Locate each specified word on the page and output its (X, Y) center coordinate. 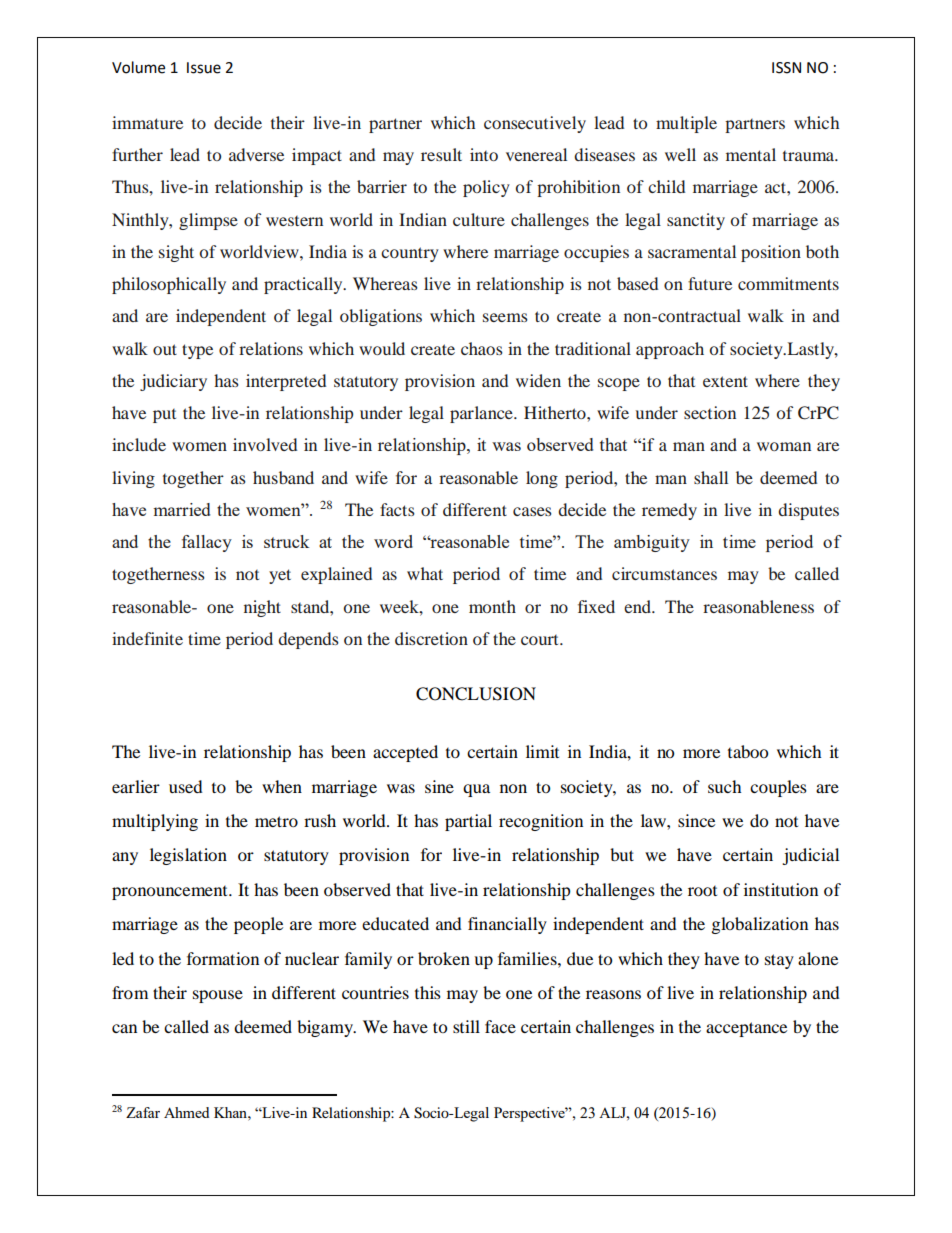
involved (265, 444)
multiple (686, 124)
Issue (204, 68)
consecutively (535, 124)
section (710, 412)
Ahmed (186, 1112)
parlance (482, 414)
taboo (748, 751)
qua (476, 790)
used (186, 786)
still (466, 1026)
